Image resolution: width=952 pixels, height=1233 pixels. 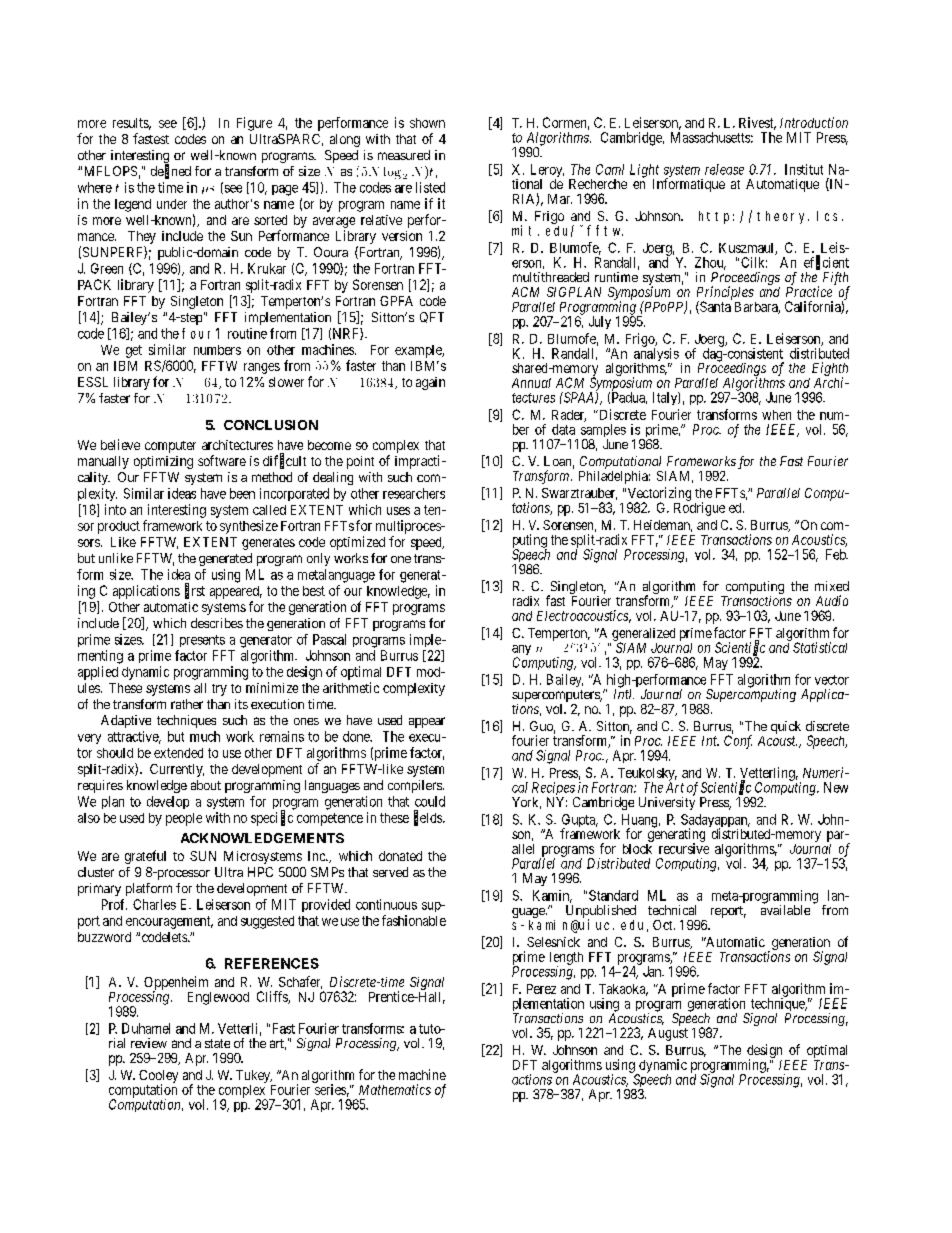 What do you see at coordinates (684, 848) in the screenshot?
I see `recursive` at bounding box center [684, 848].
